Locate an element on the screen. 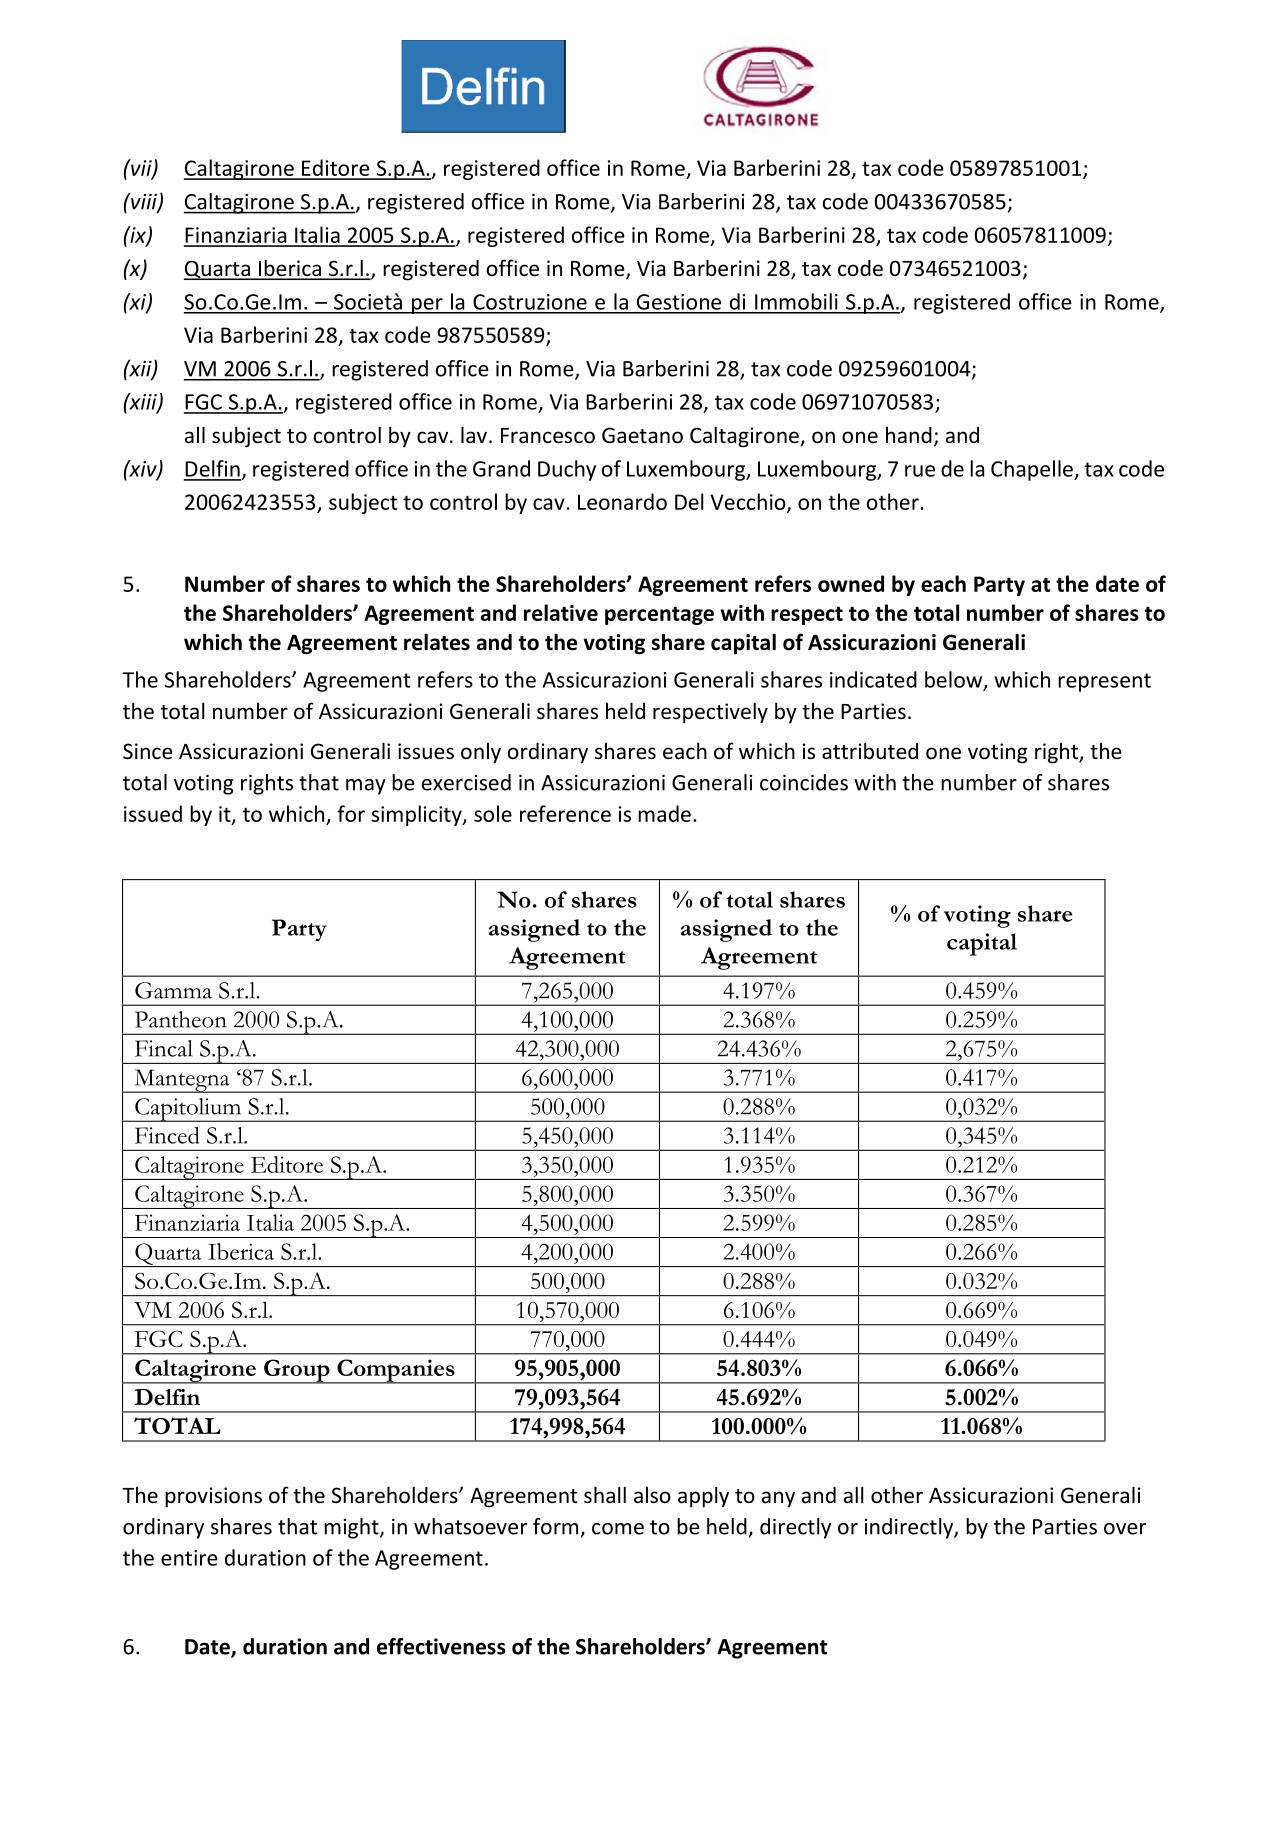  over is located at coordinates (1125, 1529).
